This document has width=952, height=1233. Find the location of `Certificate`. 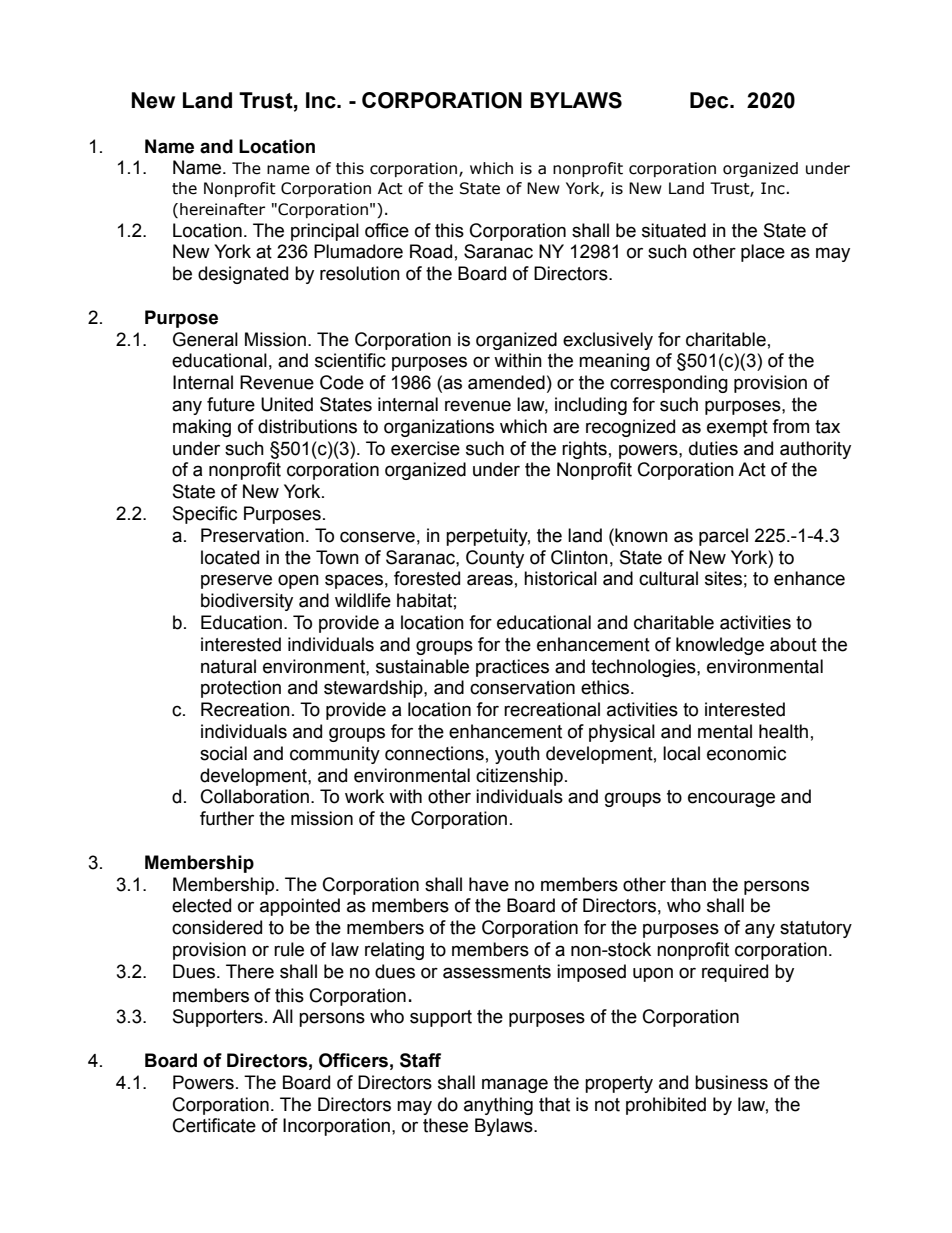

Certificate is located at coordinates (214, 1125).
